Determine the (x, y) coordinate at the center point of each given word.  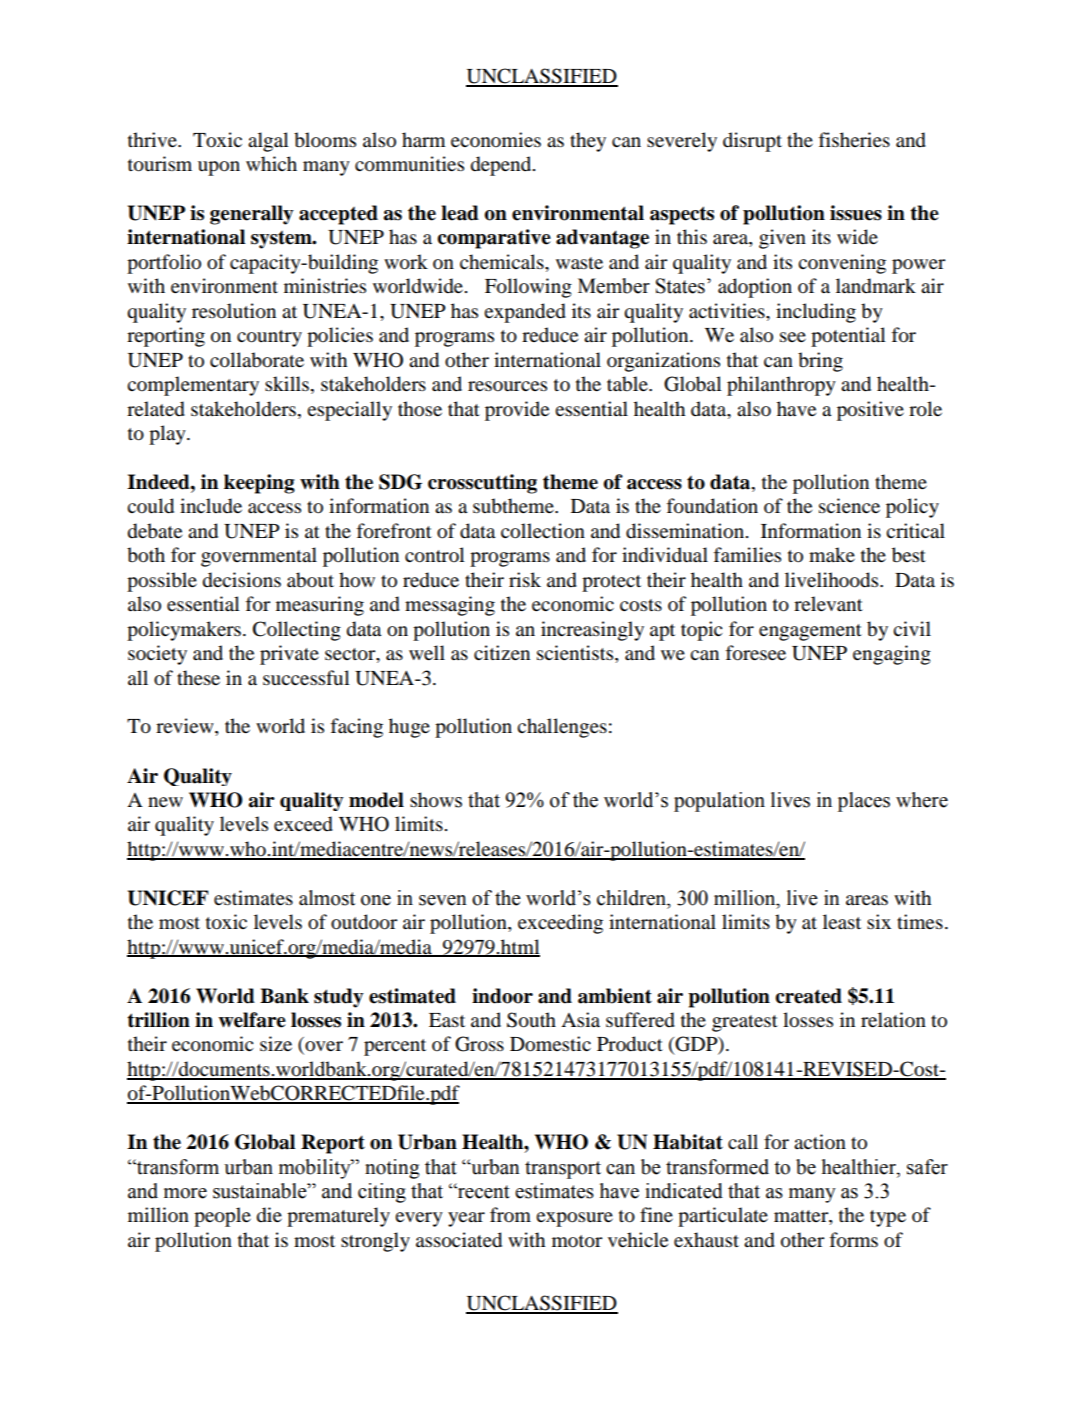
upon (219, 168)
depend (502, 166)
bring (820, 362)
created (808, 996)
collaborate (257, 360)
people (222, 1217)
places (864, 802)
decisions (242, 580)
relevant (828, 603)
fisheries (854, 140)
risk (525, 579)
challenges (562, 728)
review (186, 727)
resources (507, 386)
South (531, 1020)
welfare (252, 1020)
